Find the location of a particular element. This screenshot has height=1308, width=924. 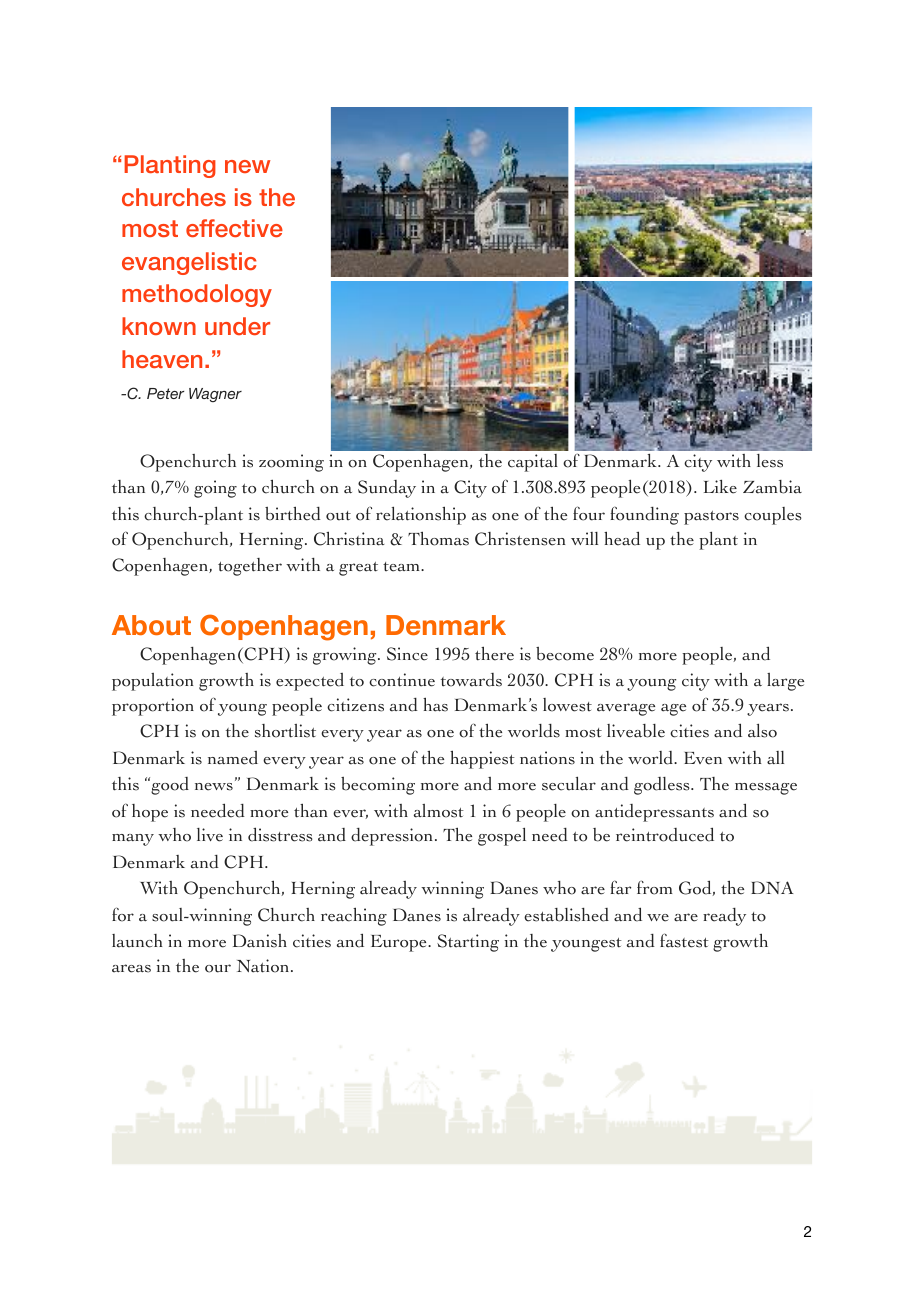

Thomas is located at coordinates (438, 538).
